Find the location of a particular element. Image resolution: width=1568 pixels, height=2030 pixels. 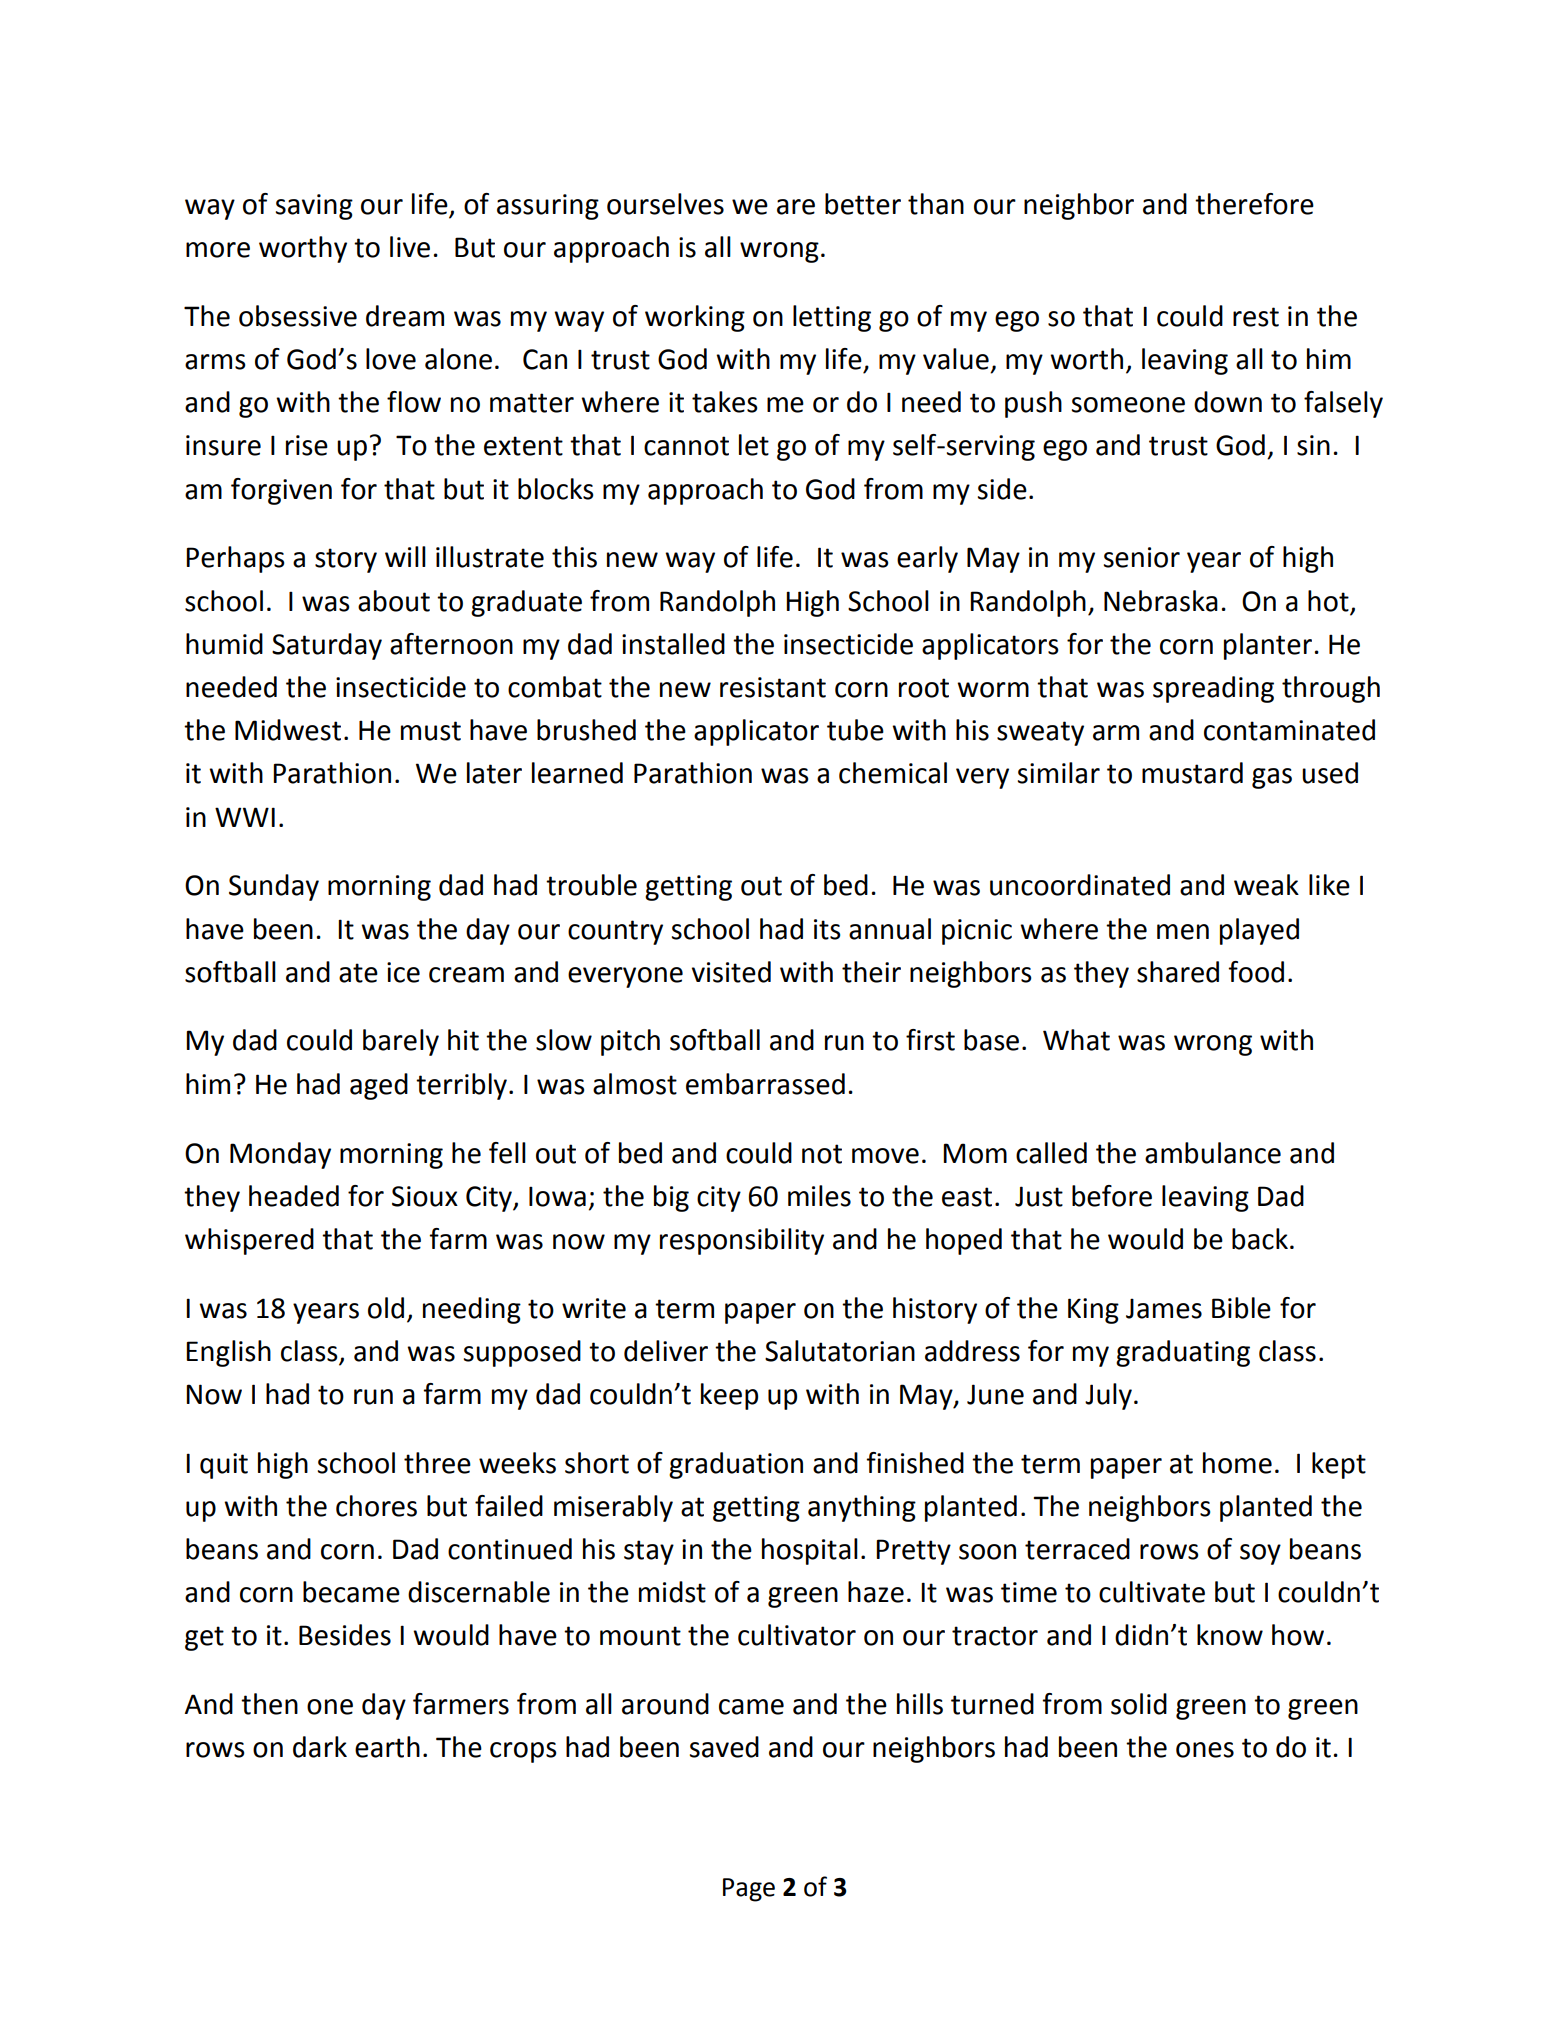

ones is located at coordinates (1205, 1750).
